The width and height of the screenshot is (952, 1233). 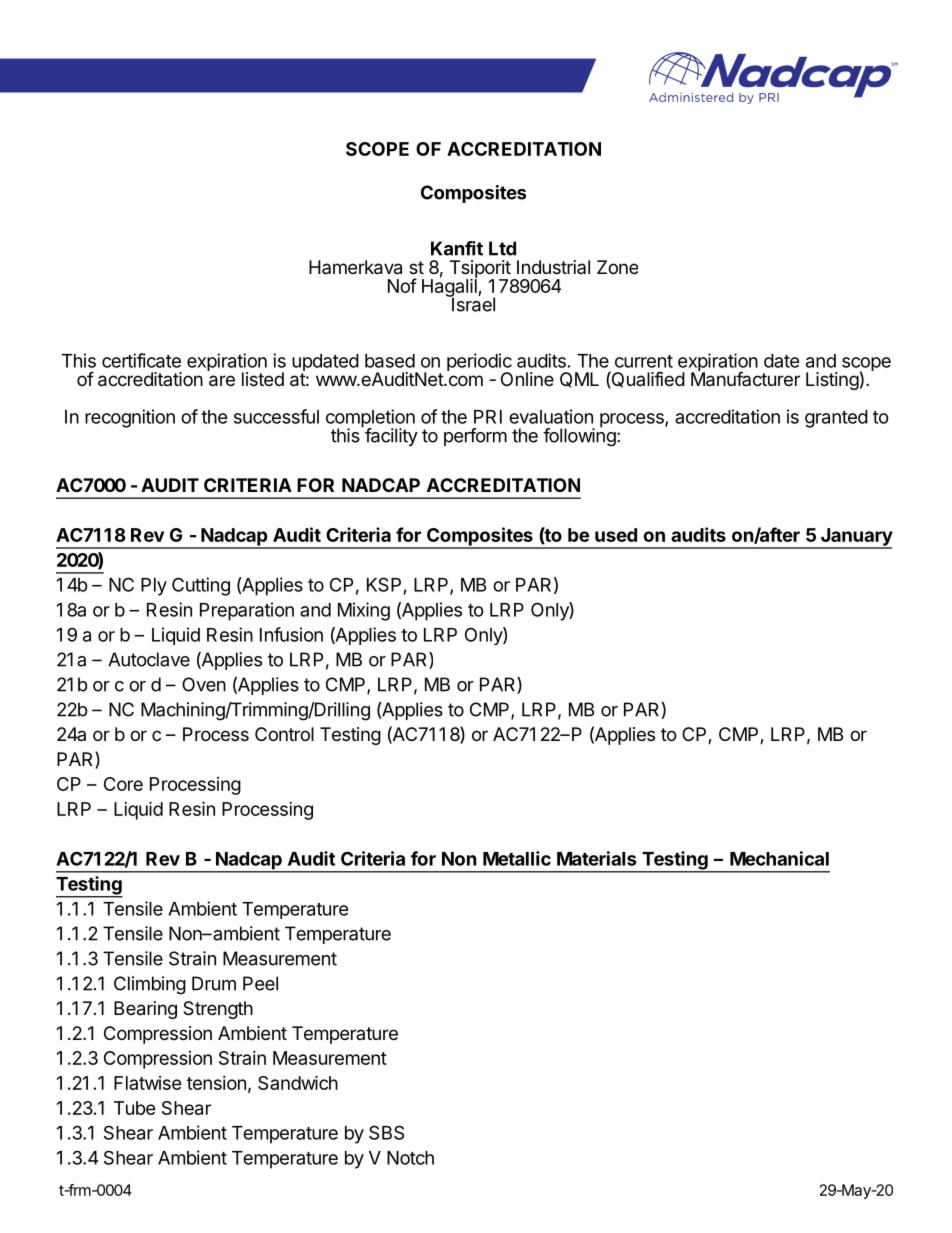 I want to click on Core, so click(x=123, y=784).
